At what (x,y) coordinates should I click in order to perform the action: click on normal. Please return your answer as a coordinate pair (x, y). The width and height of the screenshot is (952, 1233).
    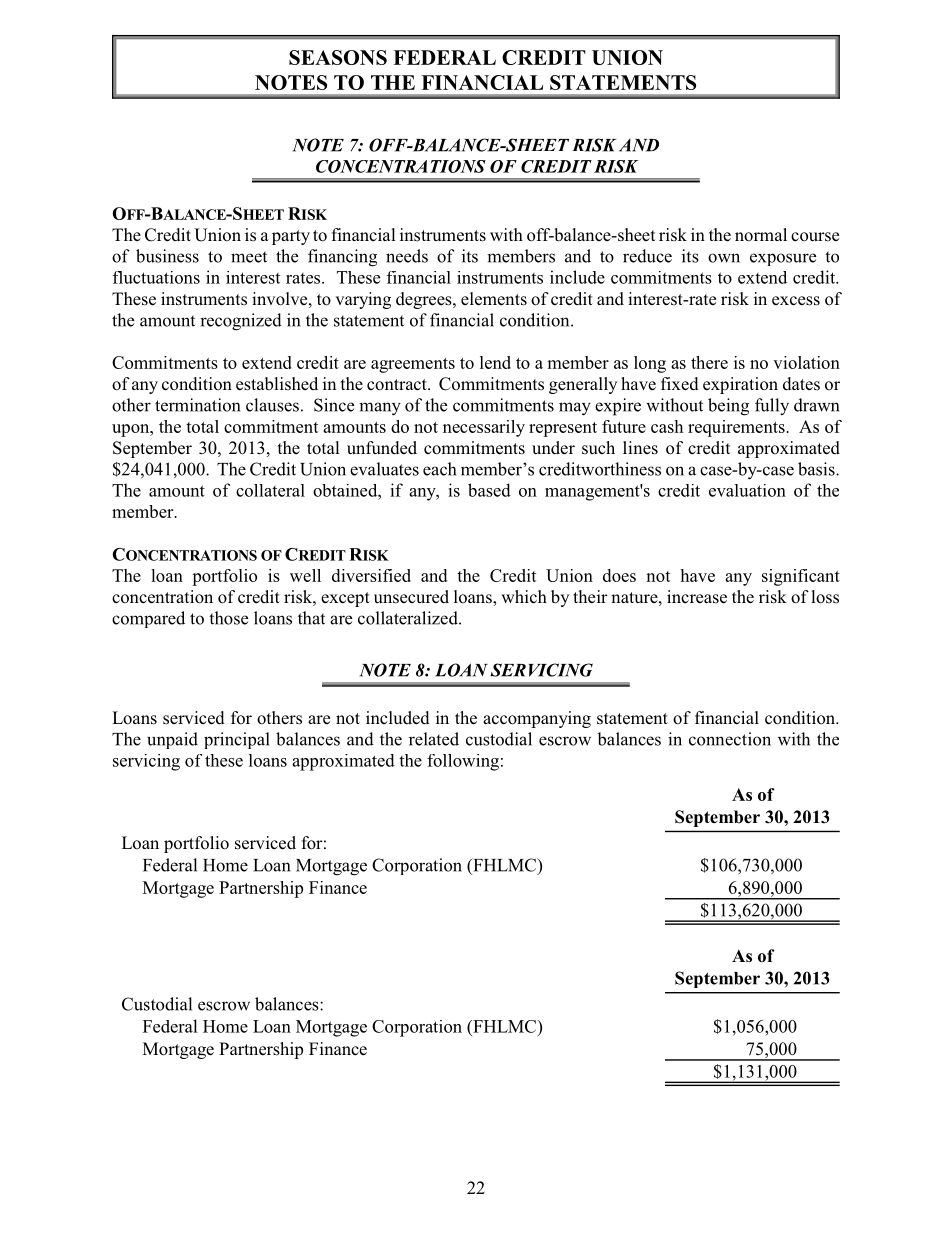
    Looking at the image, I should click on (761, 235).
